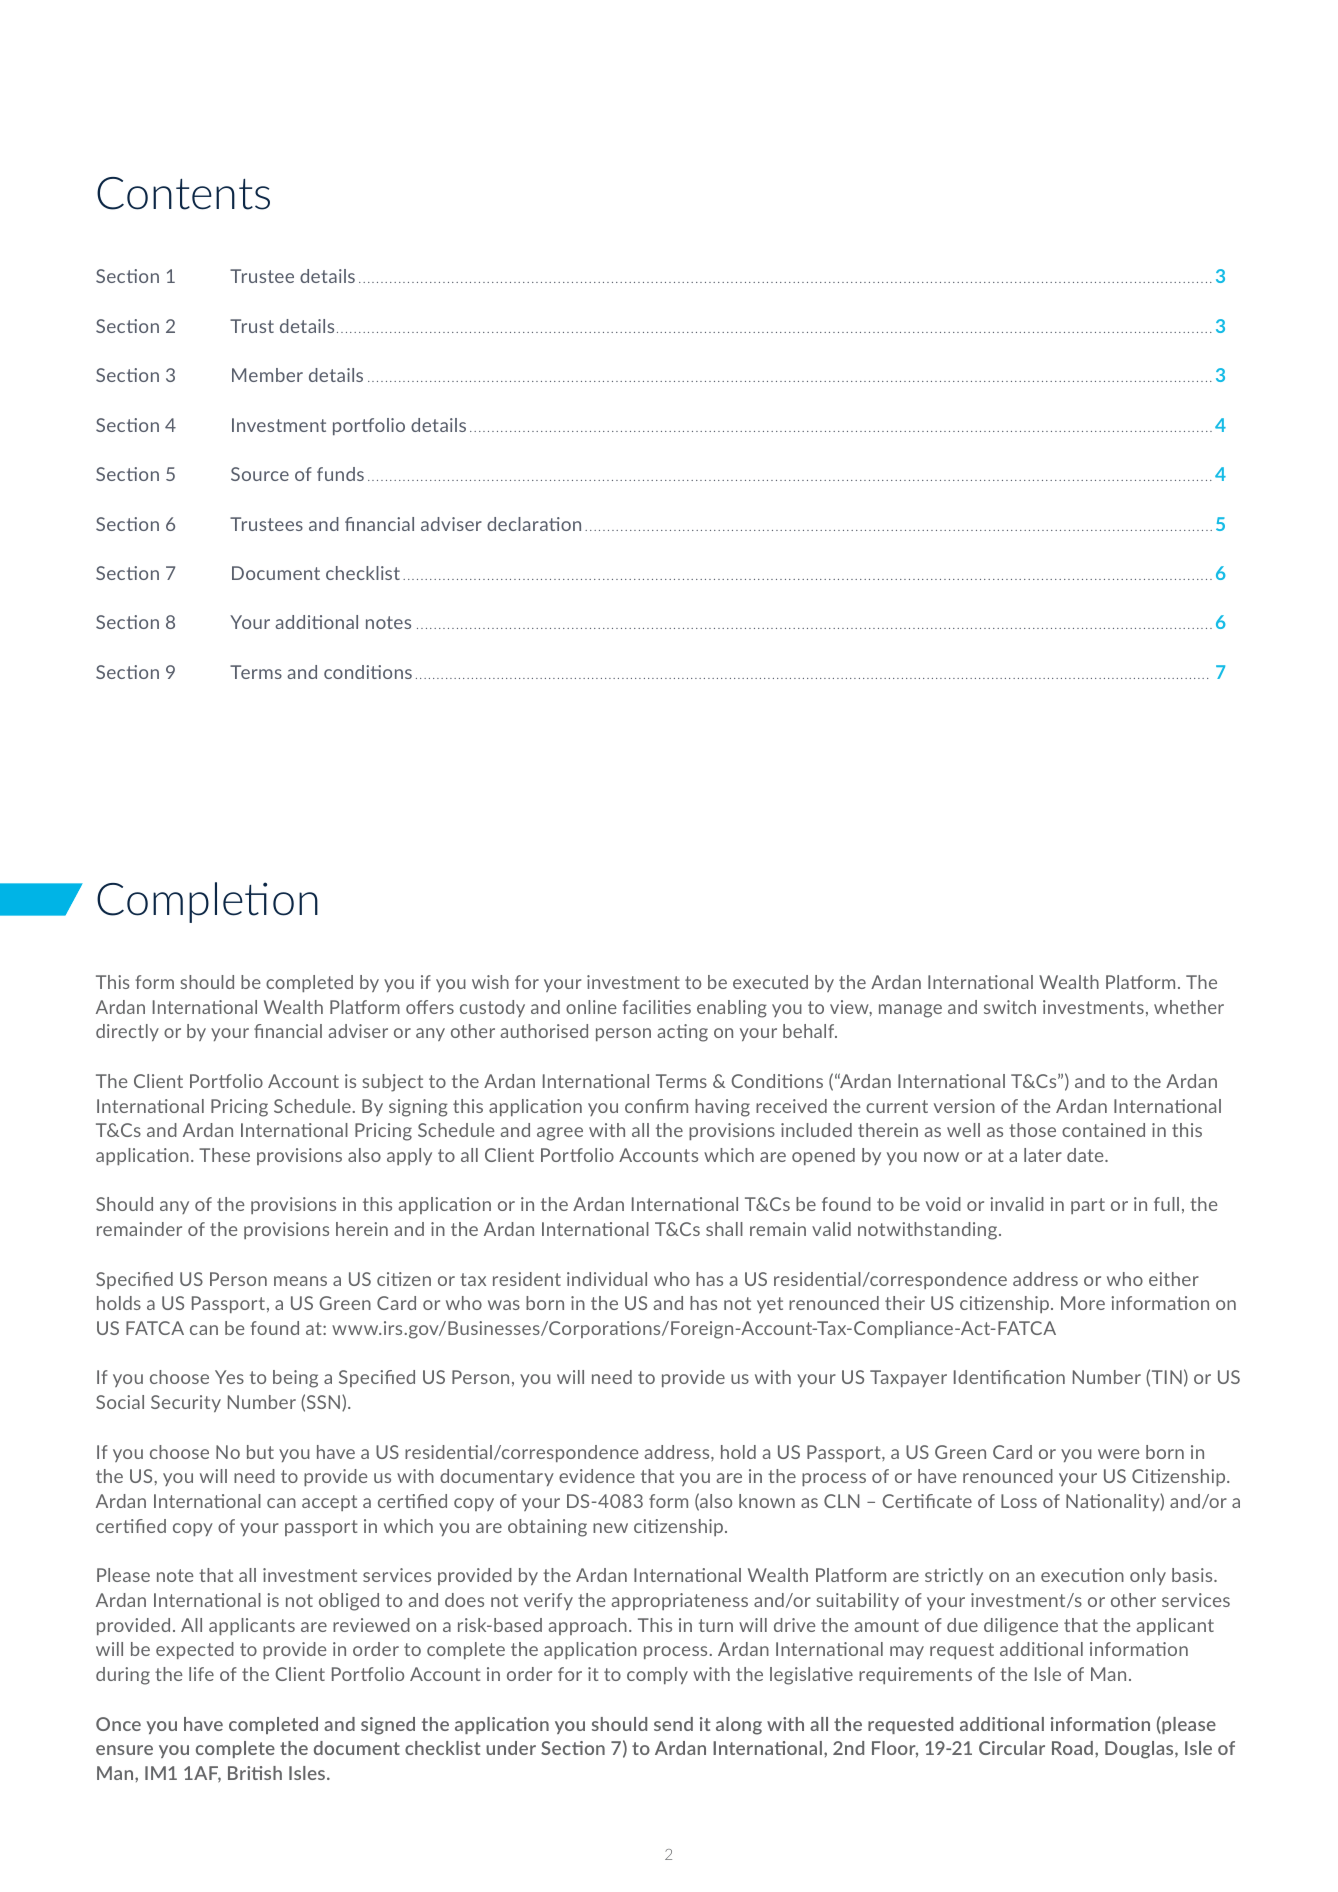 This page has width=1338, height=1892. I want to click on British, so click(255, 1773).
